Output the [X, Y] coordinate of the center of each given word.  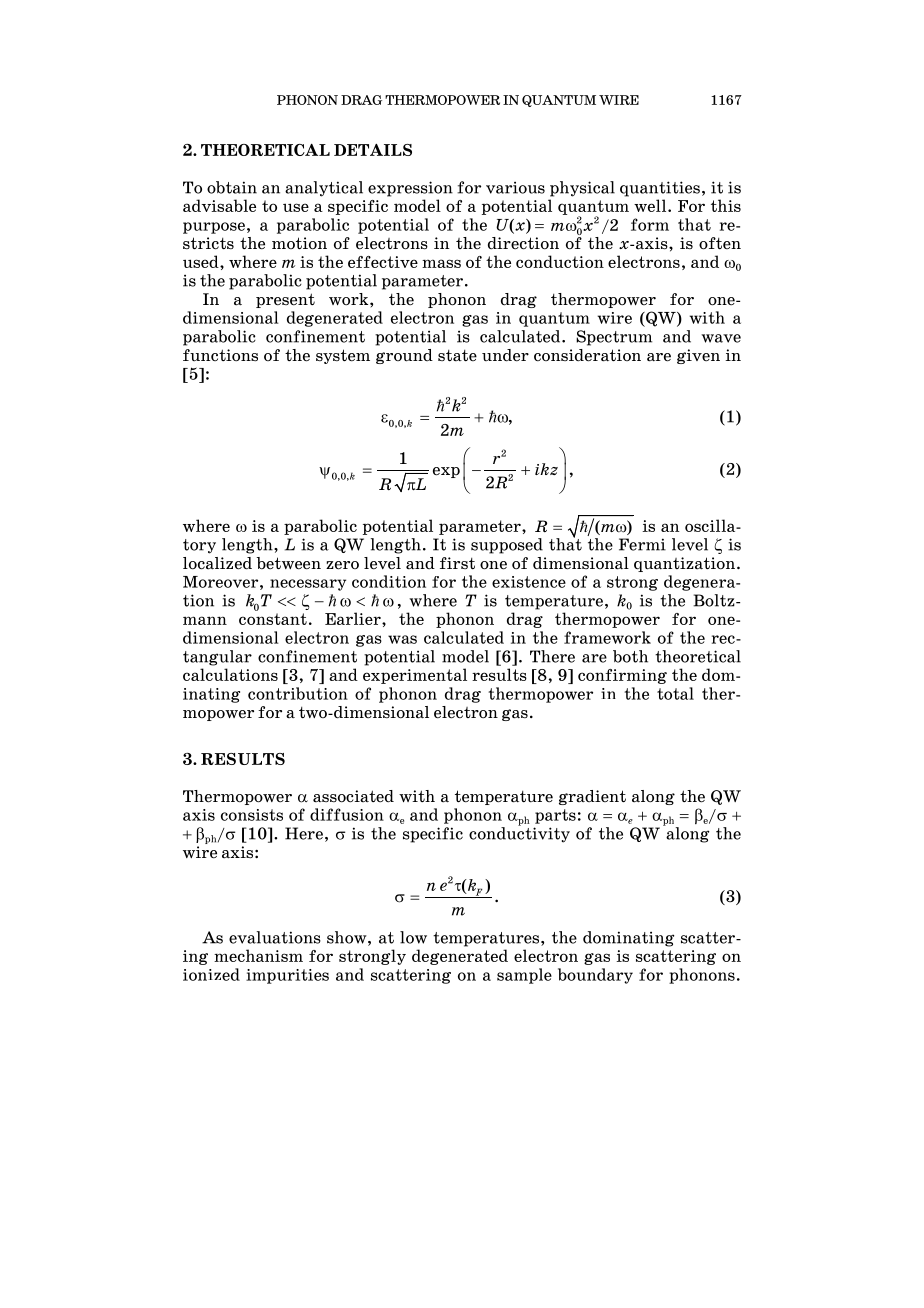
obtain [232, 187]
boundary [595, 976]
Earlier [354, 618]
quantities [660, 189]
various [515, 187]
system [343, 356]
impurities [287, 976]
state [457, 355]
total [675, 693]
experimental [415, 676]
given [698, 356]
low [413, 937]
